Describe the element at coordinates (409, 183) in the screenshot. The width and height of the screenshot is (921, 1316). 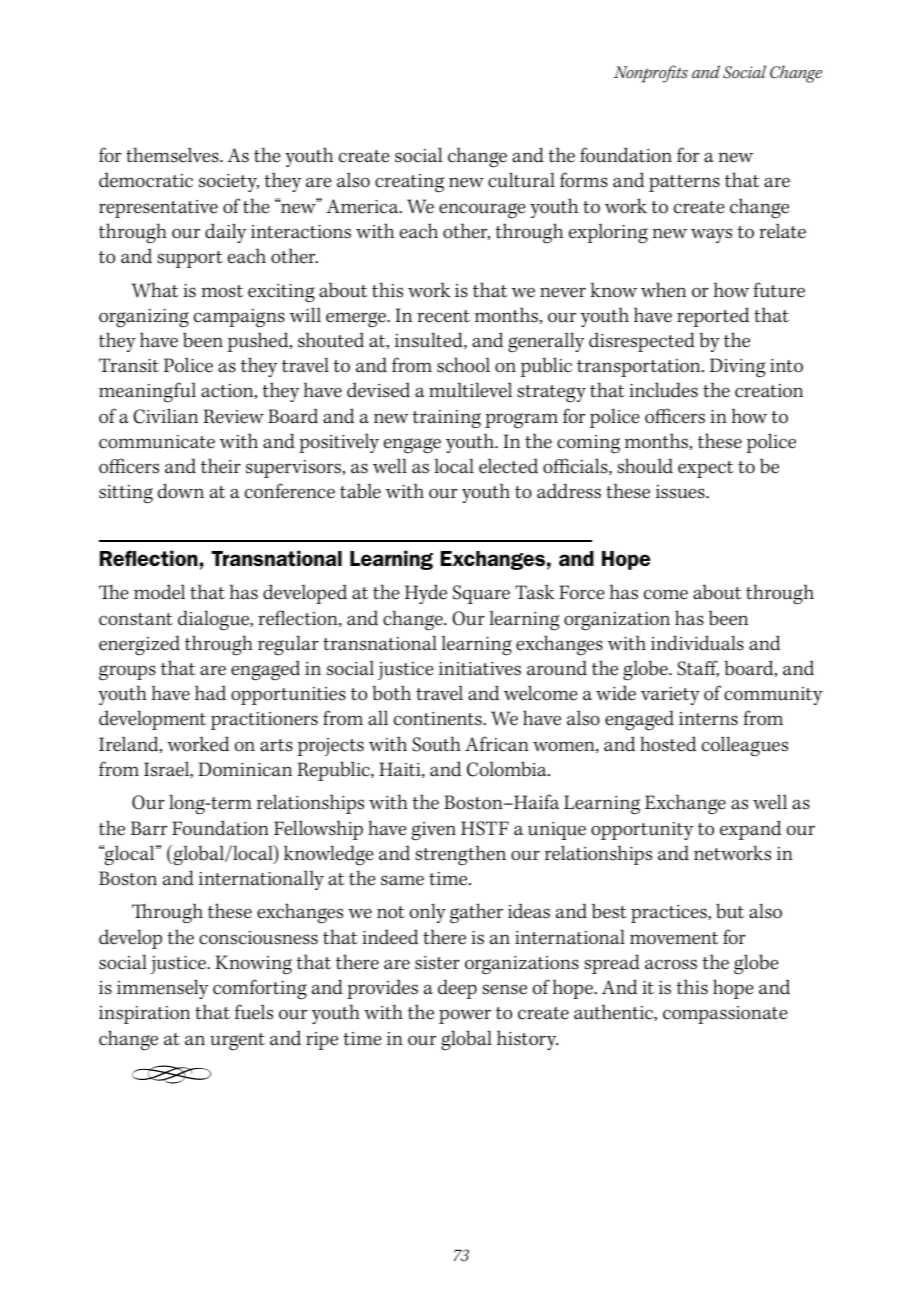
I see `creating` at that location.
